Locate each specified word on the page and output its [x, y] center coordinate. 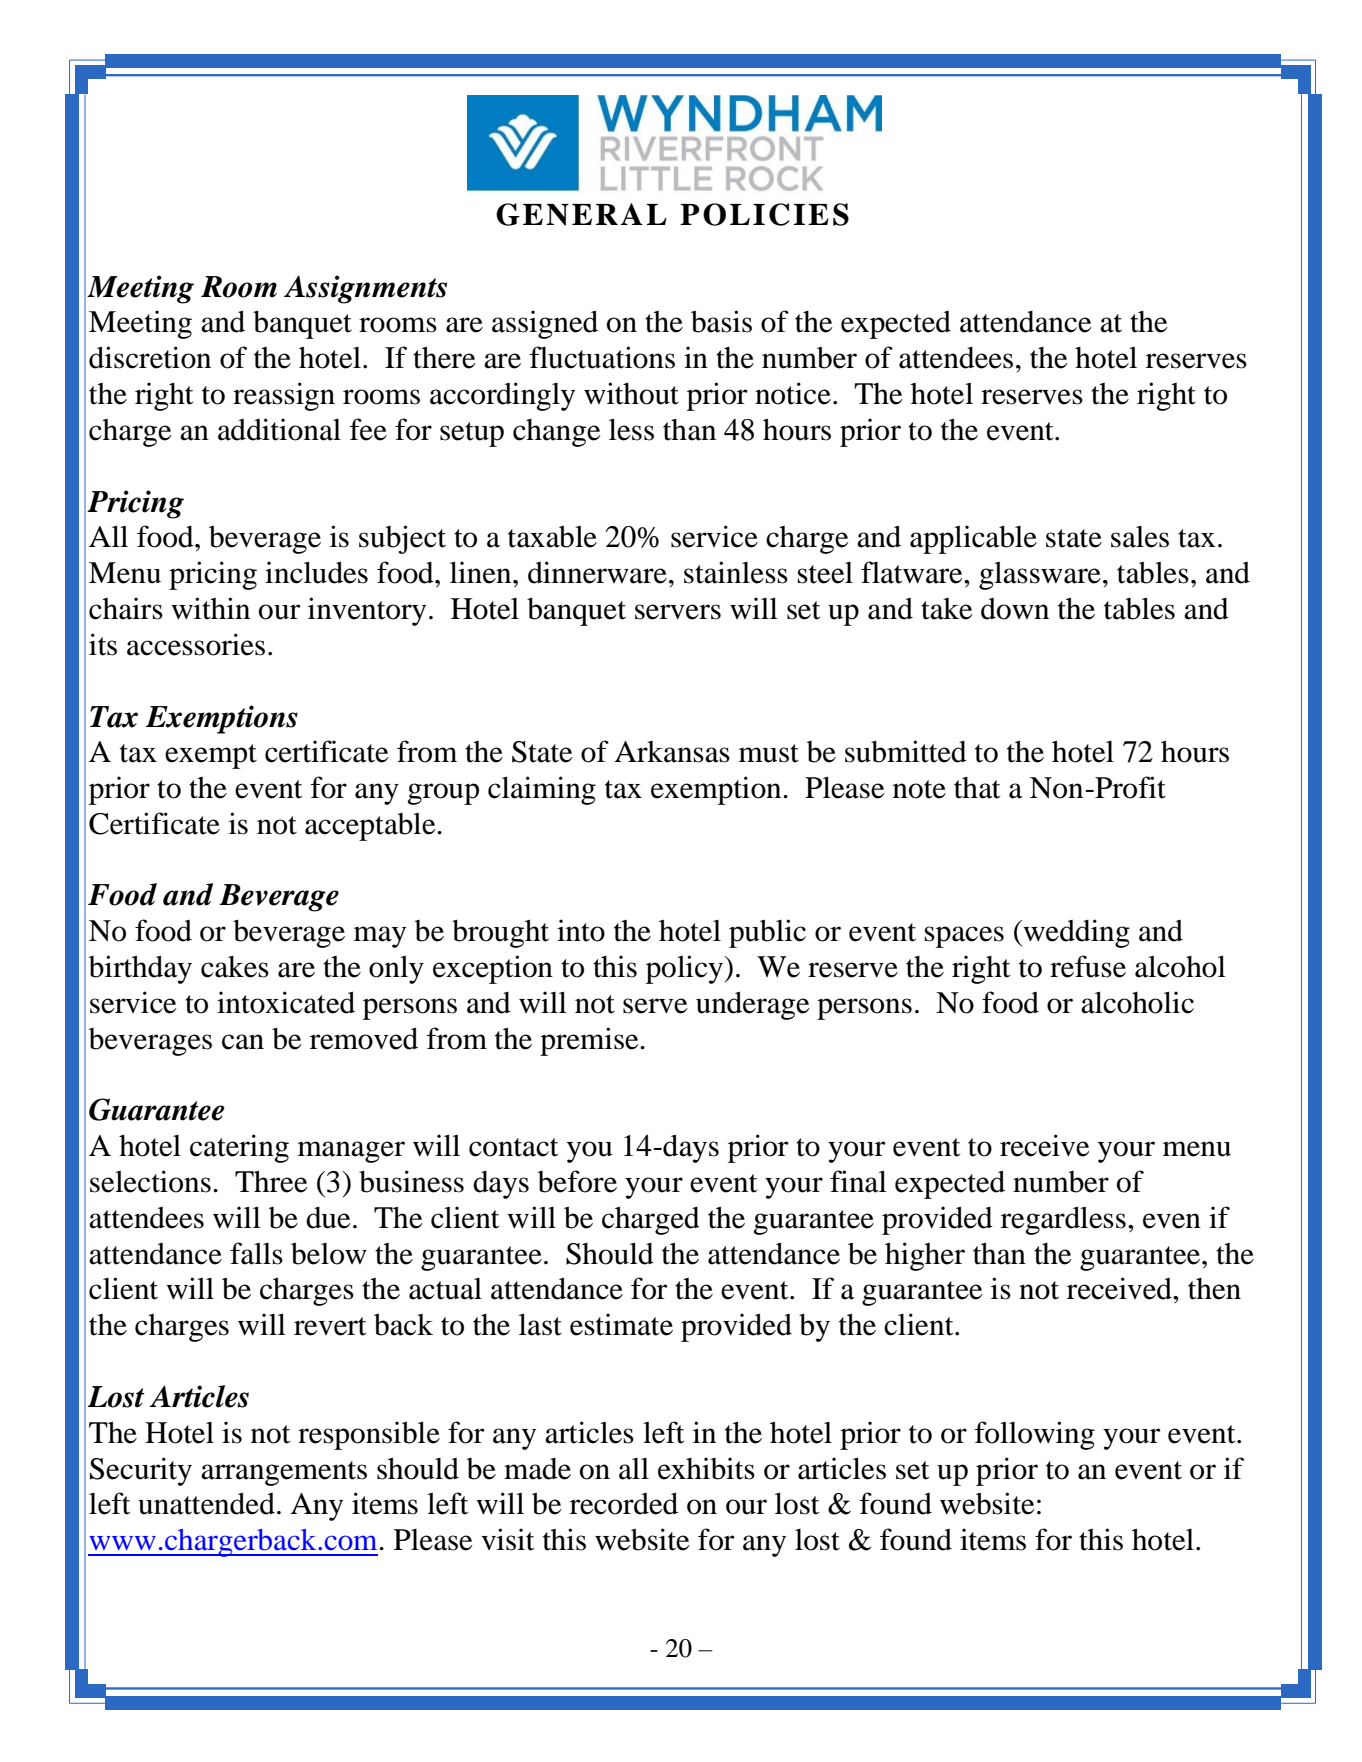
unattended [206, 1503]
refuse [1088, 966]
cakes [235, 967]
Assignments [365, 289]
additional [279, 429]
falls [256, 1253]
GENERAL [581, 214]
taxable [552, 536]
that [977, 788]
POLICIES [764, 214]
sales [1140, 537]
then [1214, 1289]
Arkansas [672, 752]
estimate [621, 1324]
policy [685, 969]
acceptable [371, 827]
